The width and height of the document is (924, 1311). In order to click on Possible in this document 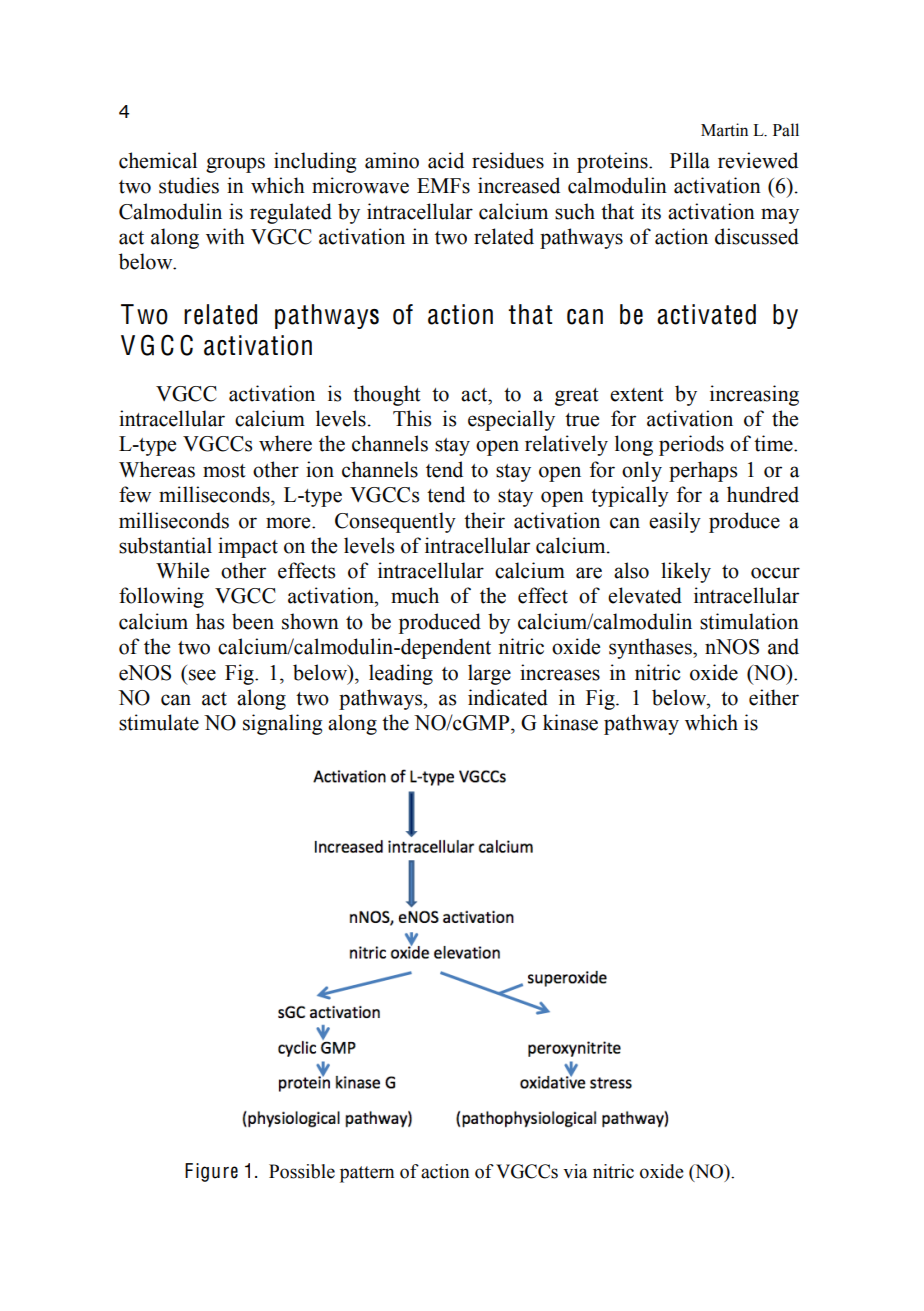, I will do `click(302, 1171)`.
